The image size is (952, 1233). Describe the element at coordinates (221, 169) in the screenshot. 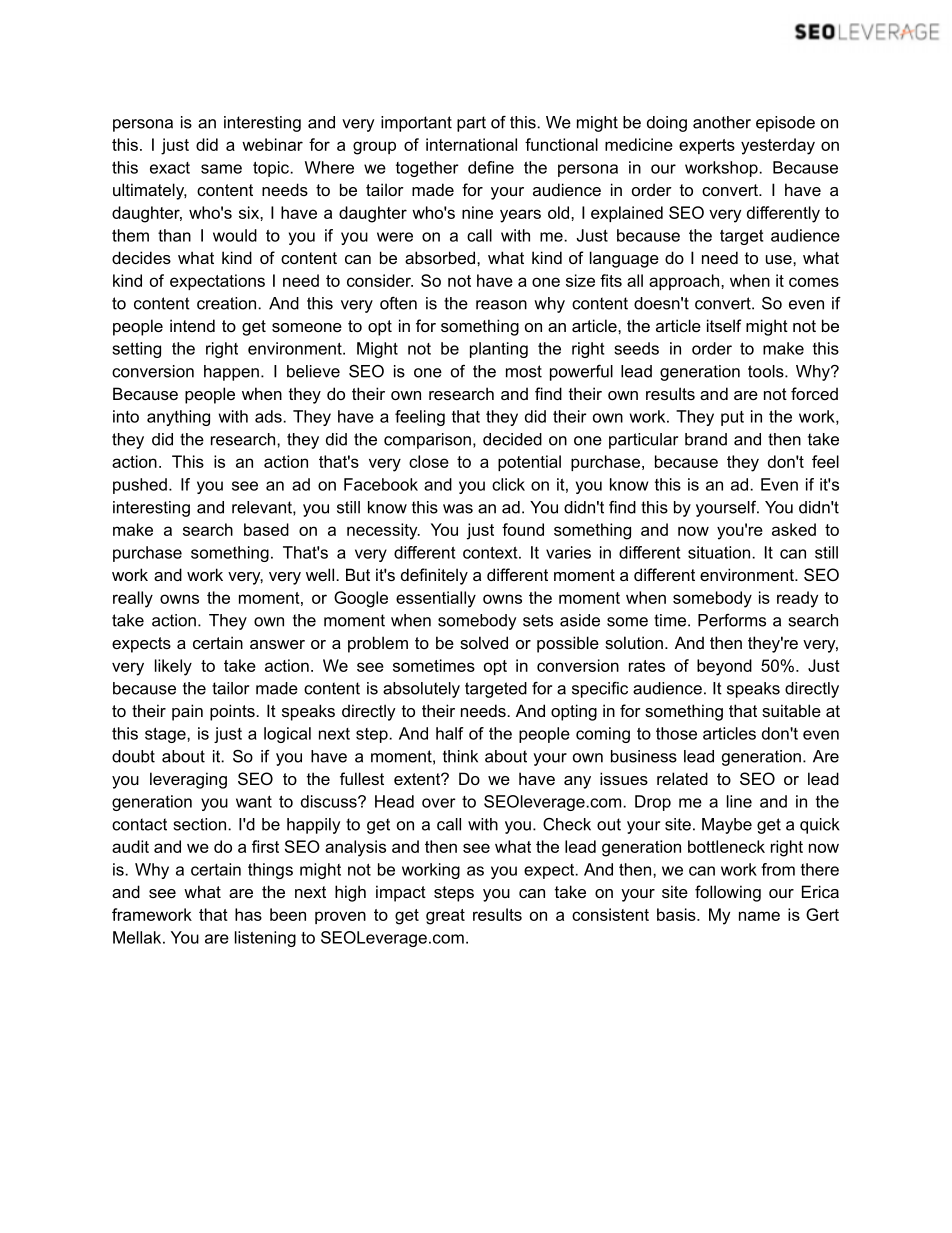

I see `same` at that location.
